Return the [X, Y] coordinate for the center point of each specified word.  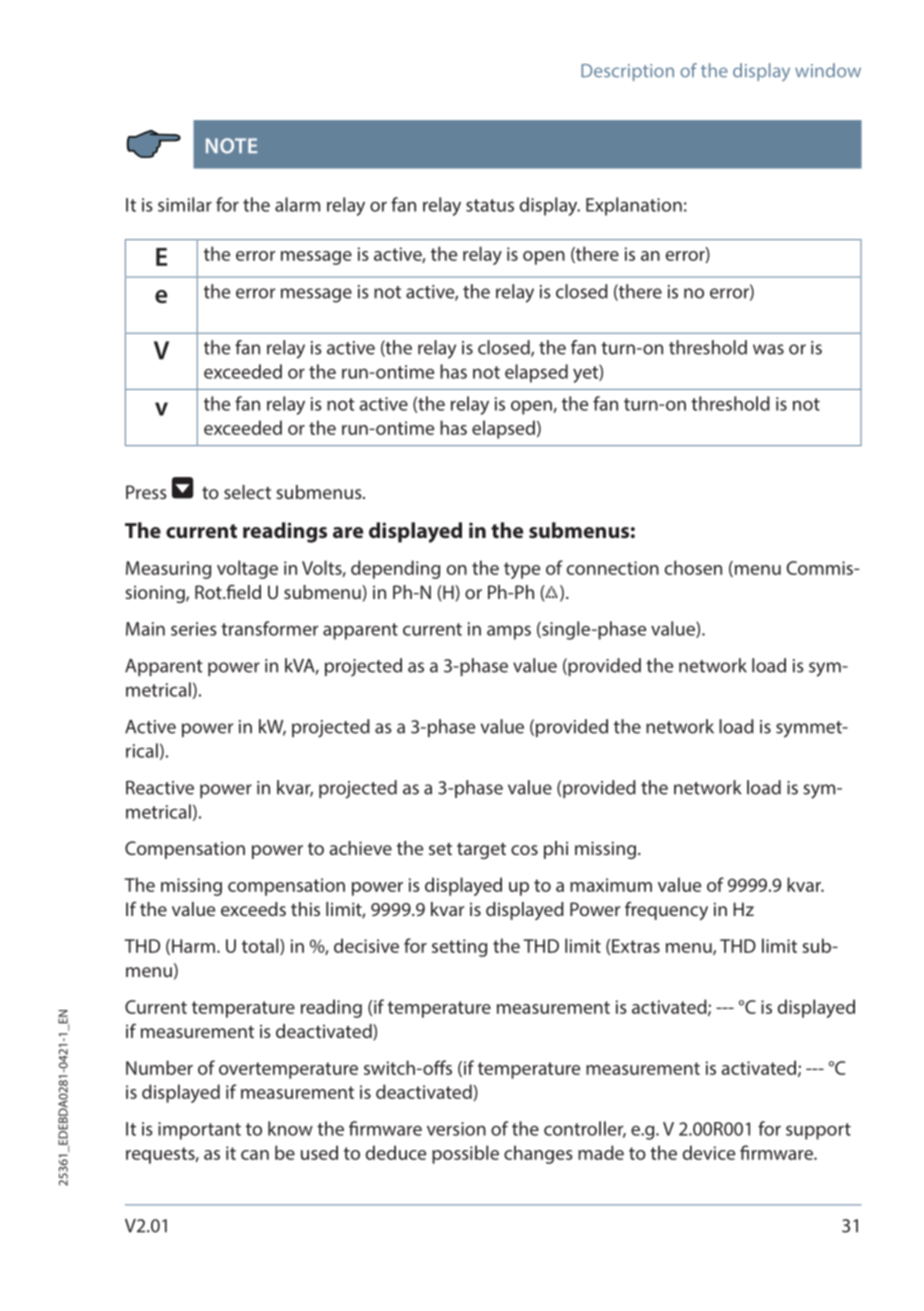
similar [185, 204]
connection [613, 568]
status [490, 205]
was [768, 349]
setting [459, 948]
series [194, 629]
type [522, 570]
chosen [693, 567]
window [828, 70]
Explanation [634, 206]
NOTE [231, 146]
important [199, 1131]
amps [509, 632]
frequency [666, 910]
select [247, 492]
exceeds [253, 909]
